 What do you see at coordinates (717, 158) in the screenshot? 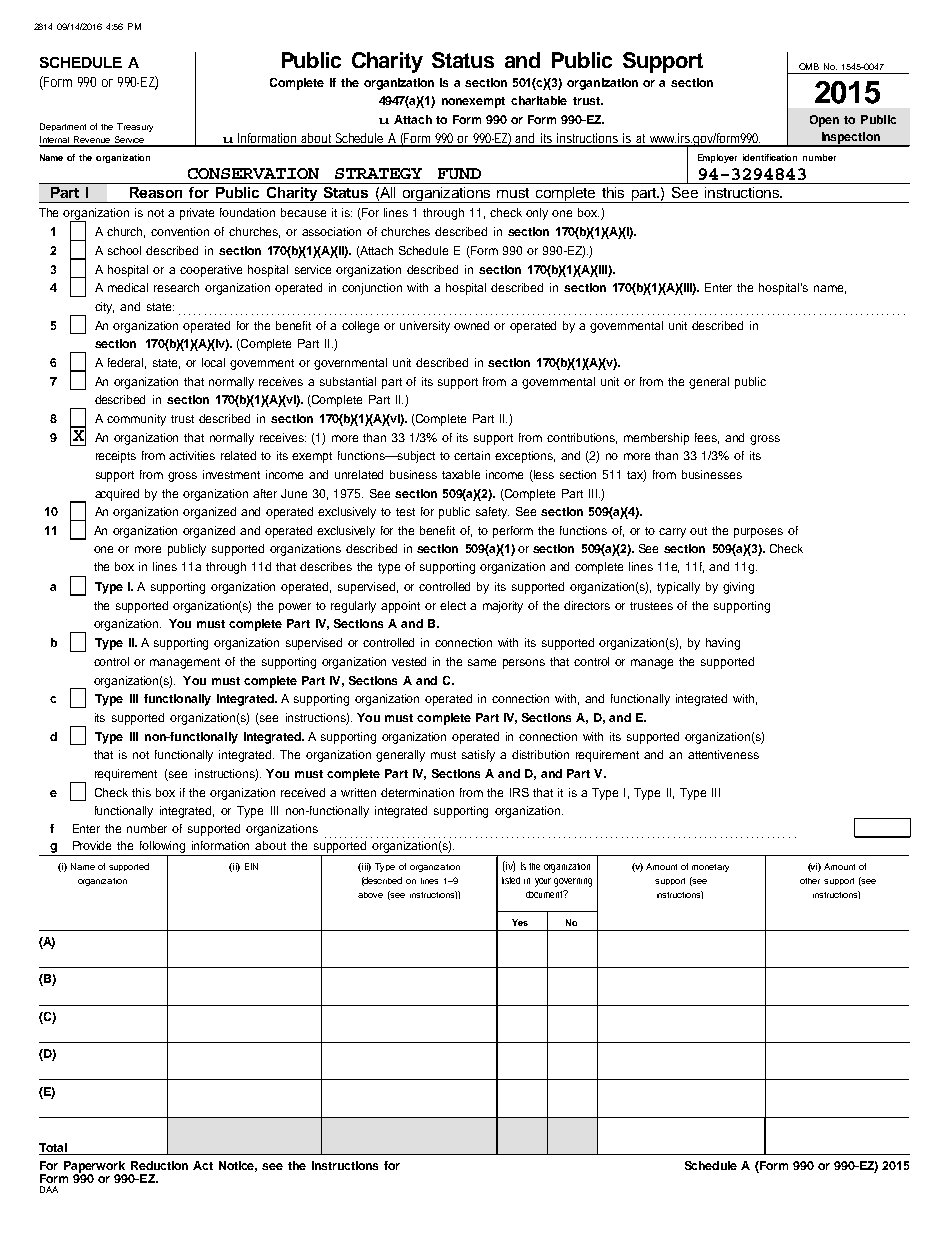
I see `Employer` at bounding box center [717, 158].
